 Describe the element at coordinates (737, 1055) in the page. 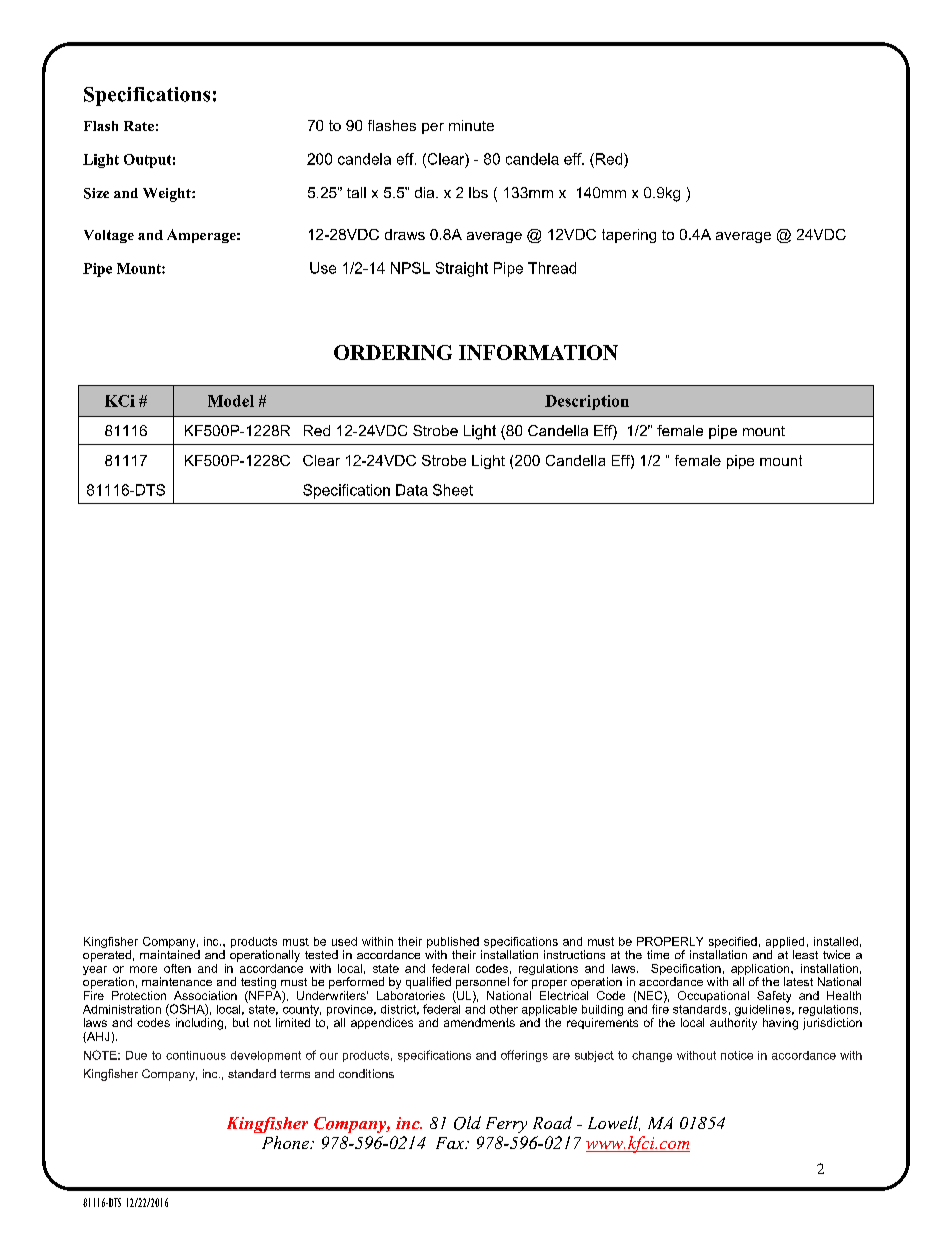

I see `notice` at that location.
